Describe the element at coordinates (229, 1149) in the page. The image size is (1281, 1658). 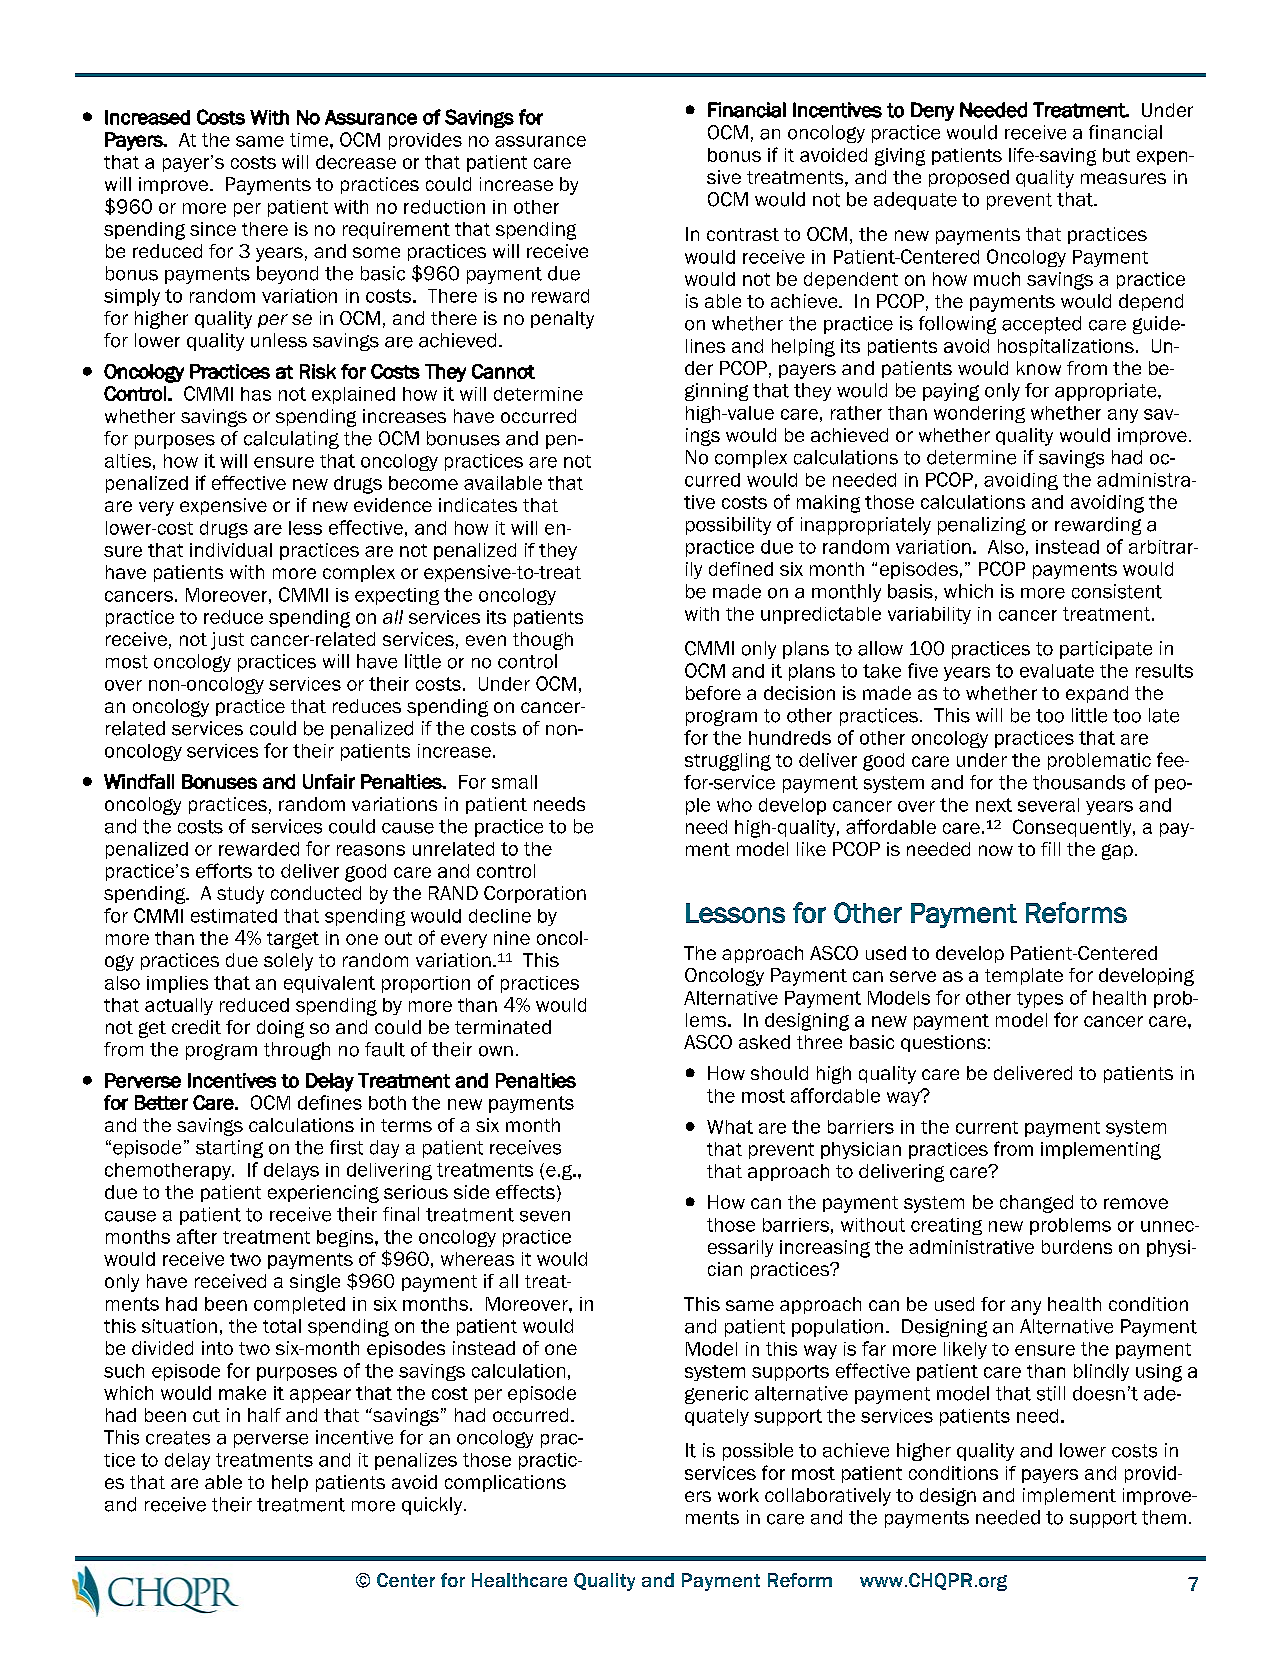
I see `starting` at that location.
